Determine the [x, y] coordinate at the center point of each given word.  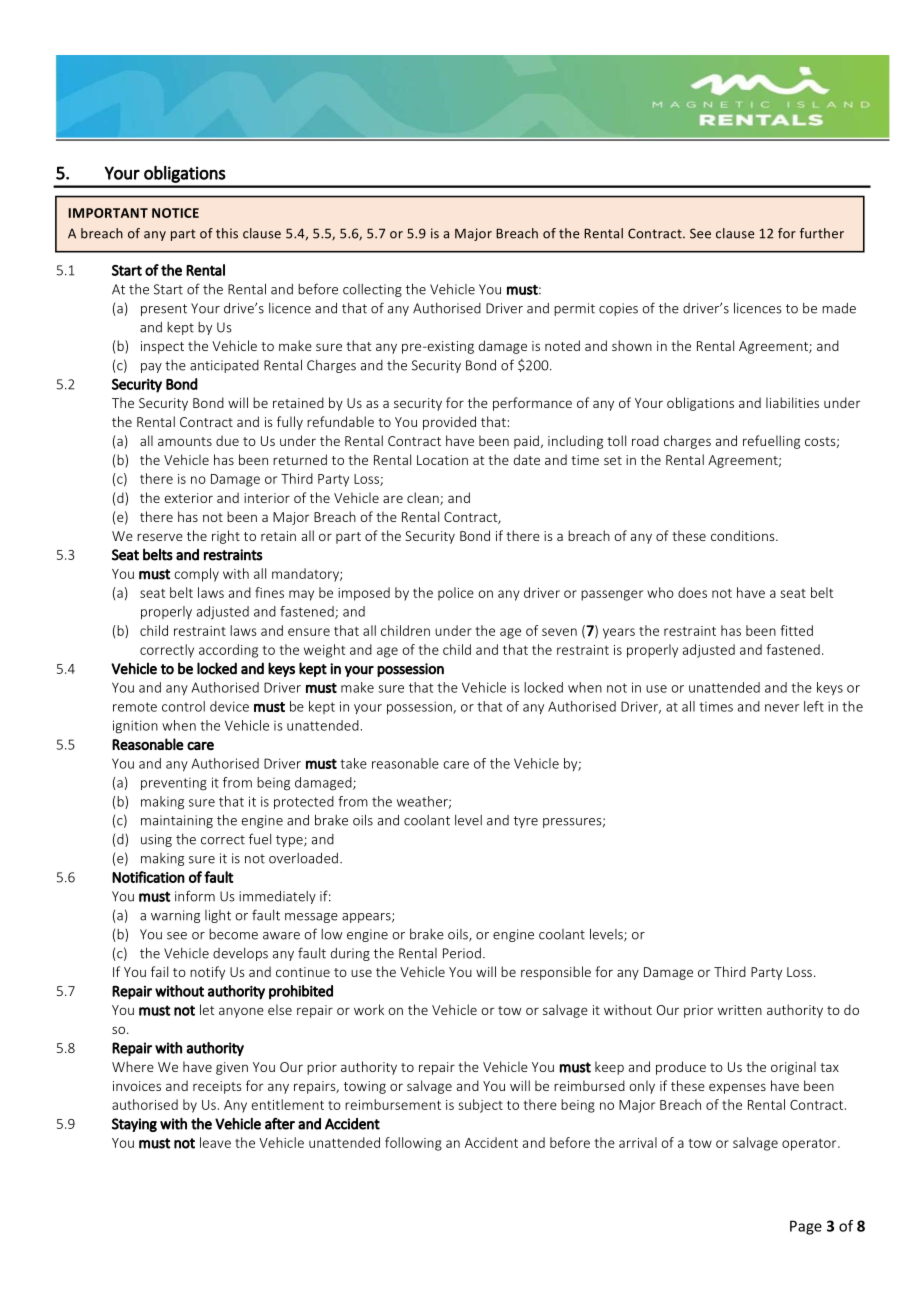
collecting [372, 290]
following [413, 1144]
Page [806, 1227]
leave [215, 1142]
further [822, 233]
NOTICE [175, 213]
